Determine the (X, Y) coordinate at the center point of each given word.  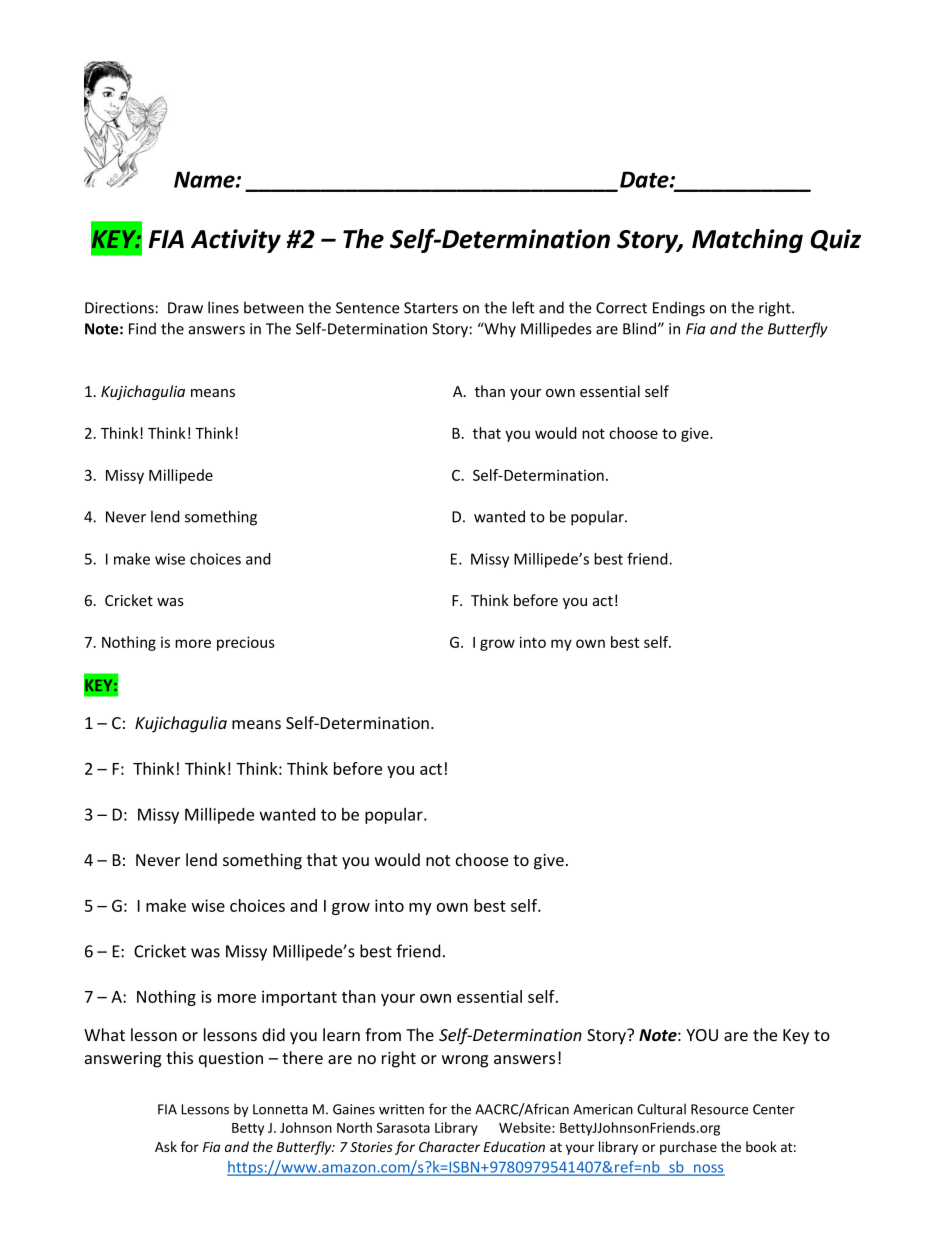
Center (774, 1109)
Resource (719, 1109)
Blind (641, 328)
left (523, 307)
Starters (431, 308)
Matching (747, 241)
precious (246, 643)
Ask (166, 1146)
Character (449, 1146)
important (299, 998)
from (383, 1034)
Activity (236, 241)
